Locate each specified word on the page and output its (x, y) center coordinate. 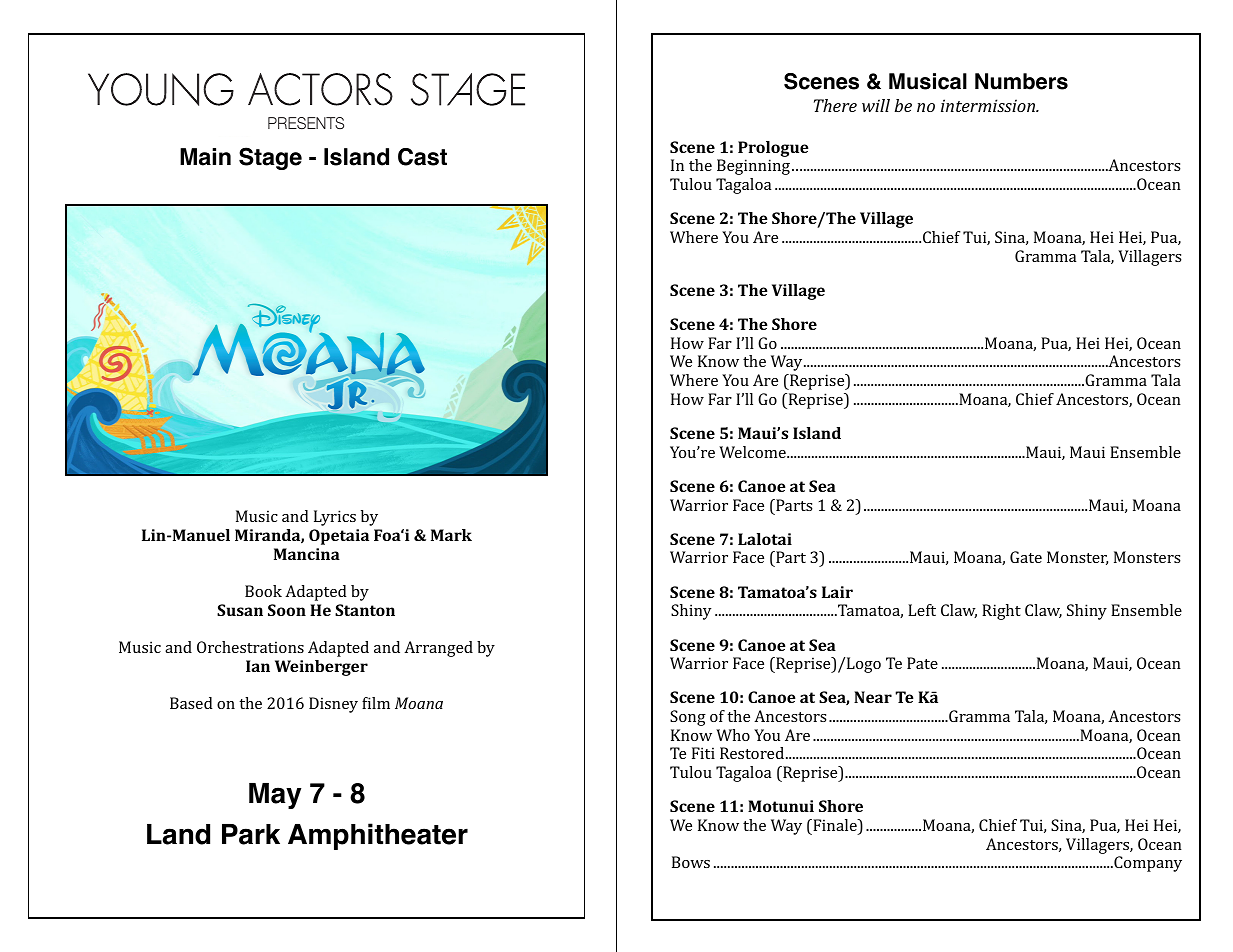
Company (1147, 864)
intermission (989, 105)
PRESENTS (306, 123)
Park (251, 834)
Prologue (773, 150)
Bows (691, 862)
